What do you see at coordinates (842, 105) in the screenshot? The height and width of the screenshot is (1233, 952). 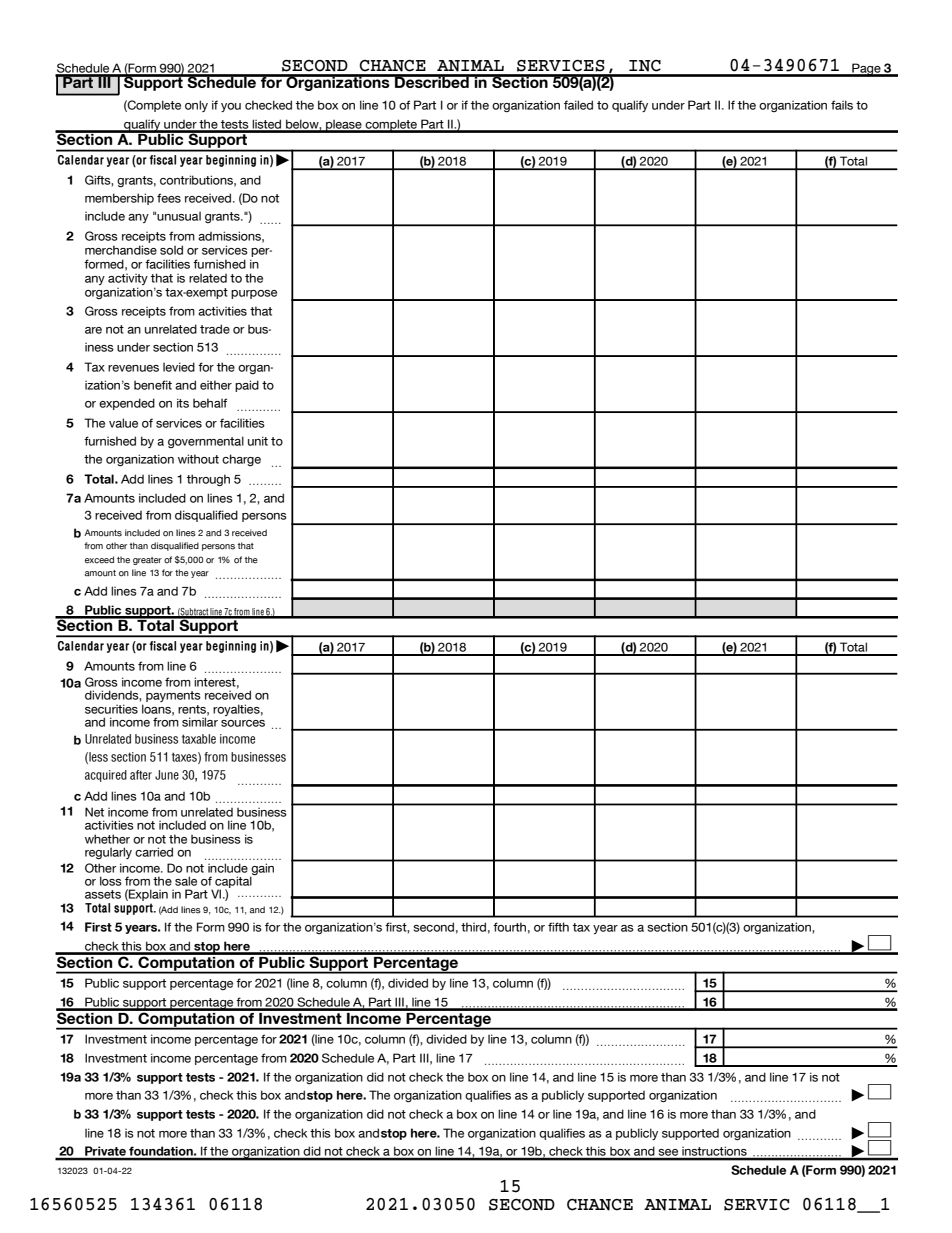 I see `fails` at bounding box center [842, 105].
